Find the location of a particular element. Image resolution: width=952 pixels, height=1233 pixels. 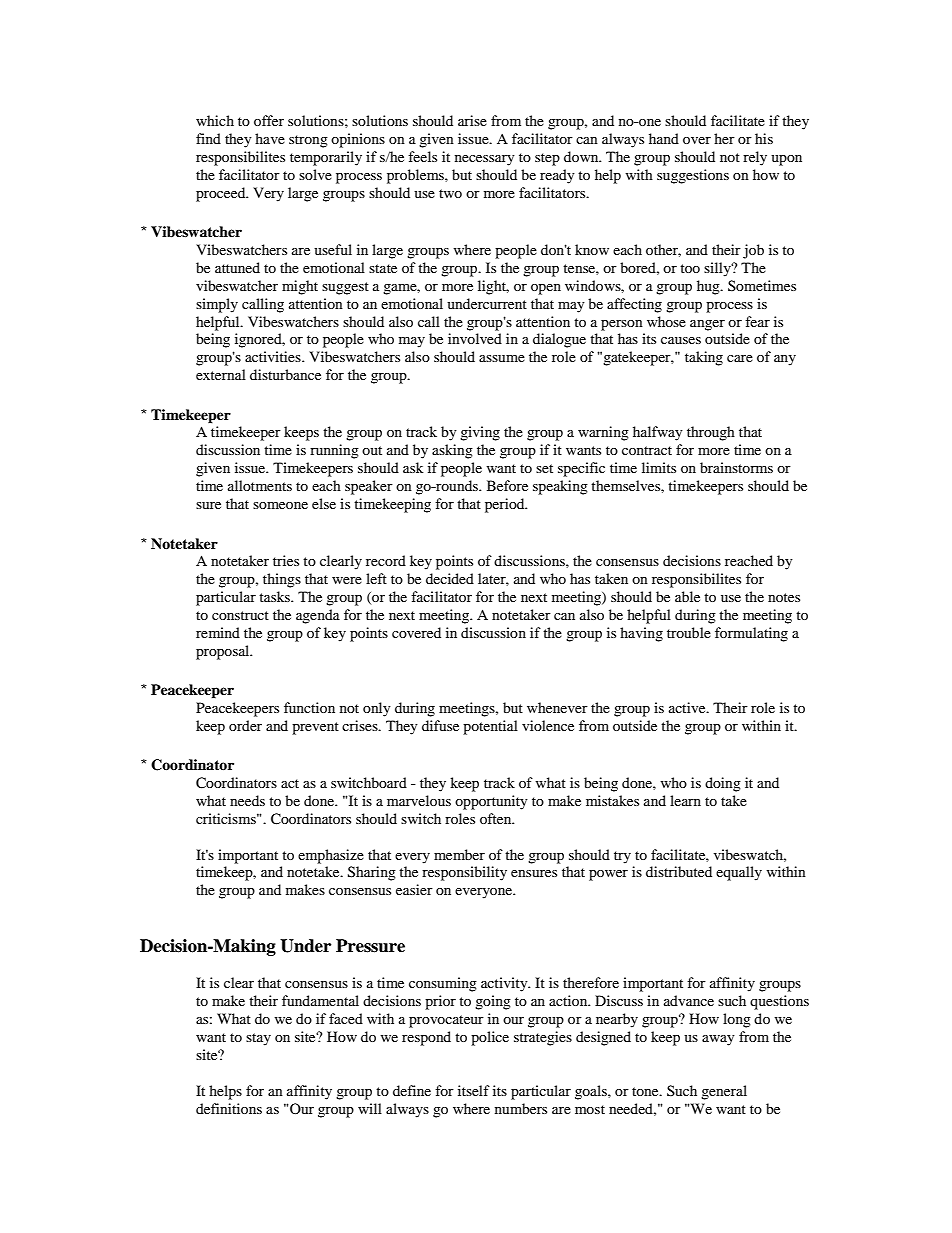

have is located at coordinates (270, 138).
